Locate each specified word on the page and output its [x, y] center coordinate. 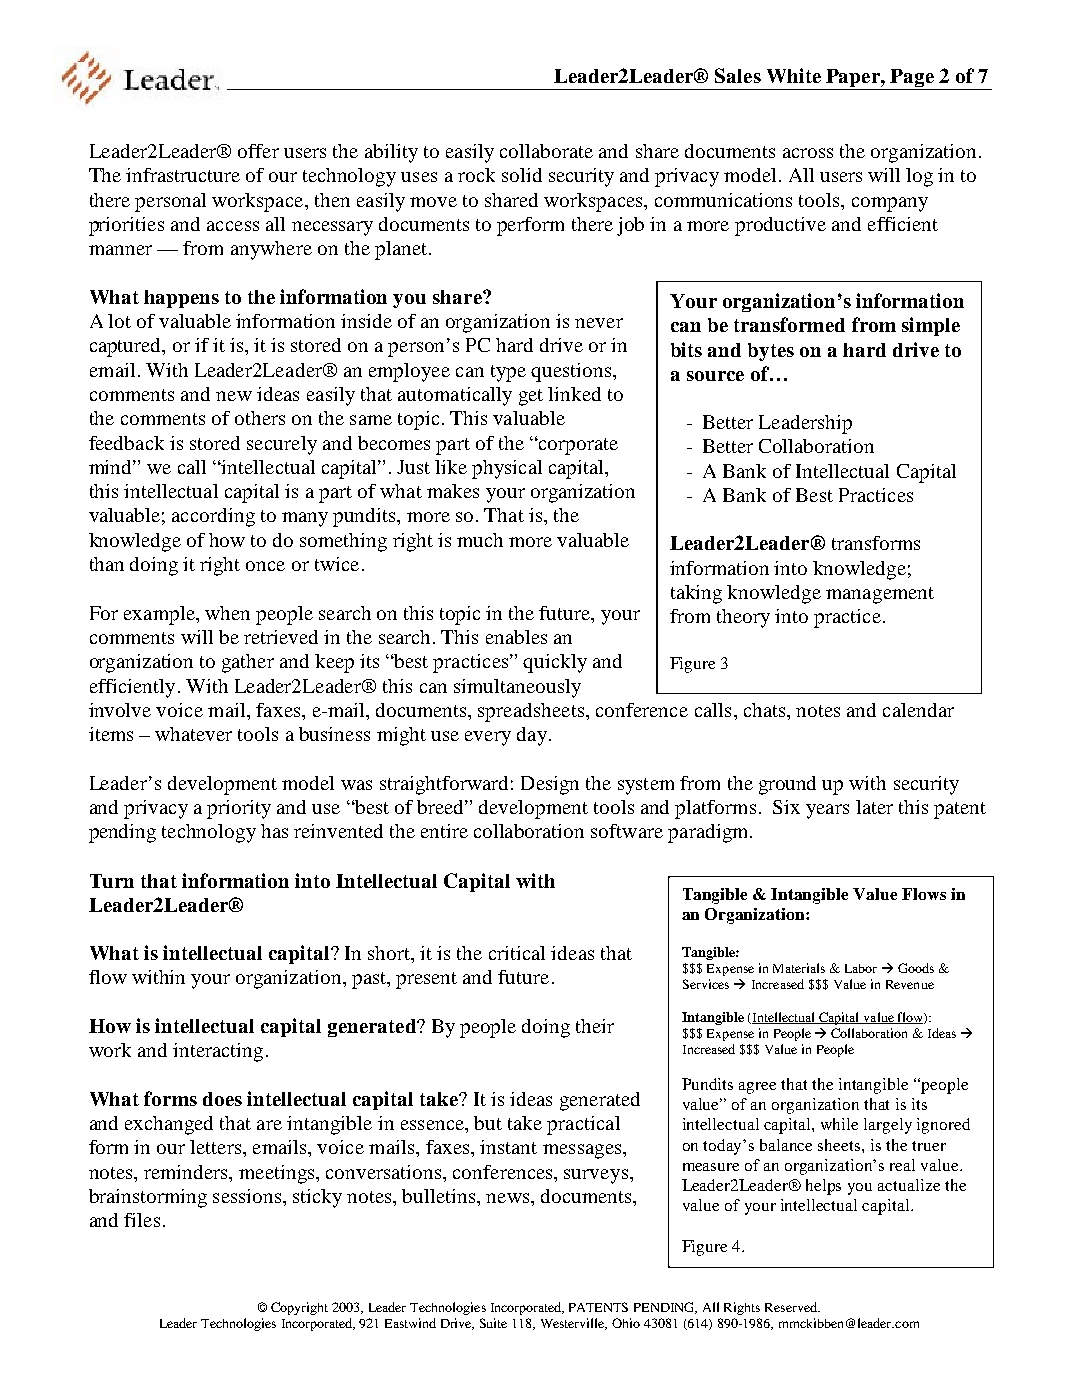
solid [522, 175]
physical [507, 469]
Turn [112, 881]
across [808, 153]
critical [517, 953]
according [213, 517]
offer [258, 151]
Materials [799, 968]
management [880, 595]
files [142, 1220]
